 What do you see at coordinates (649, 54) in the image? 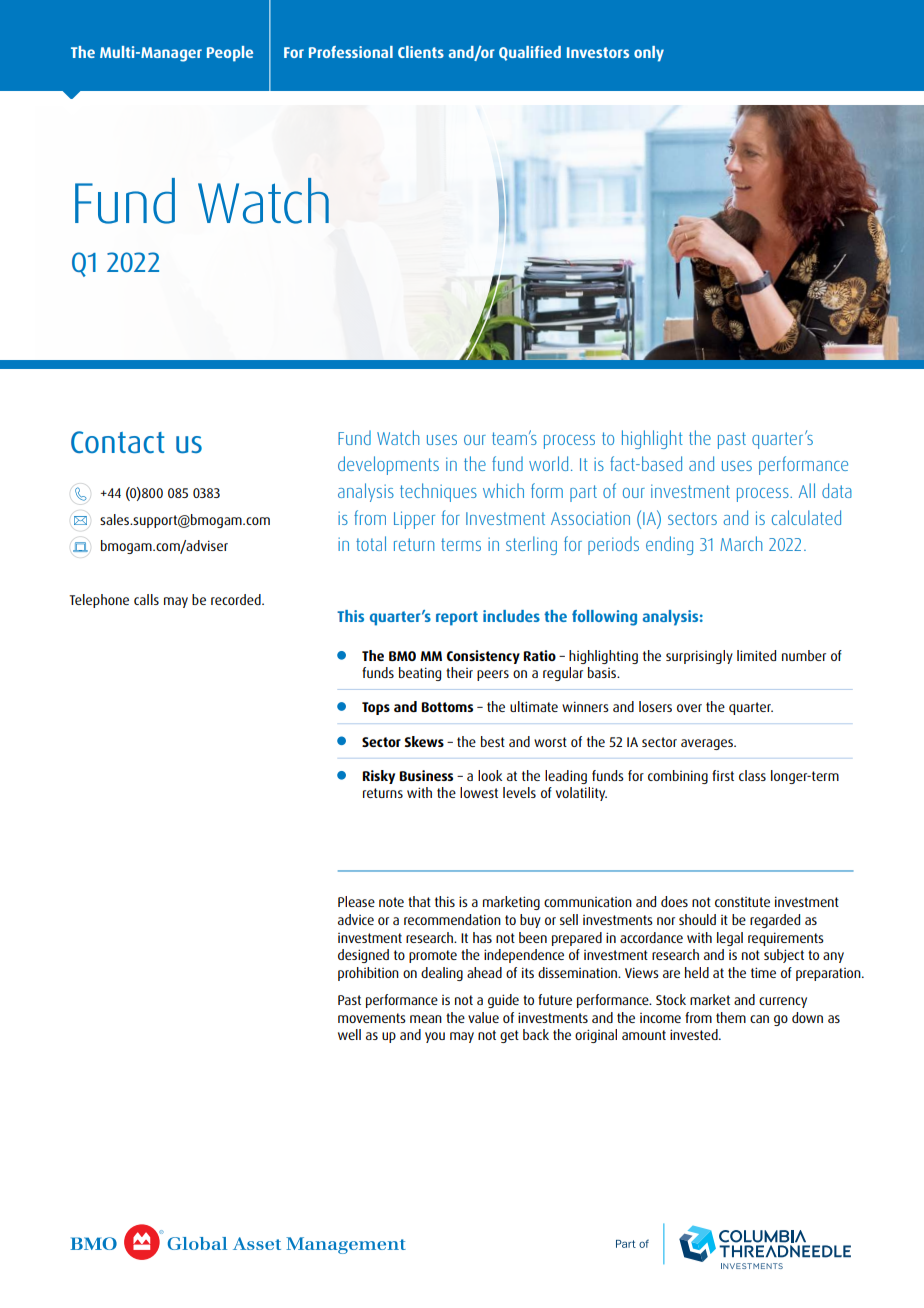
I see `only` at bounding box center [649, 54].
